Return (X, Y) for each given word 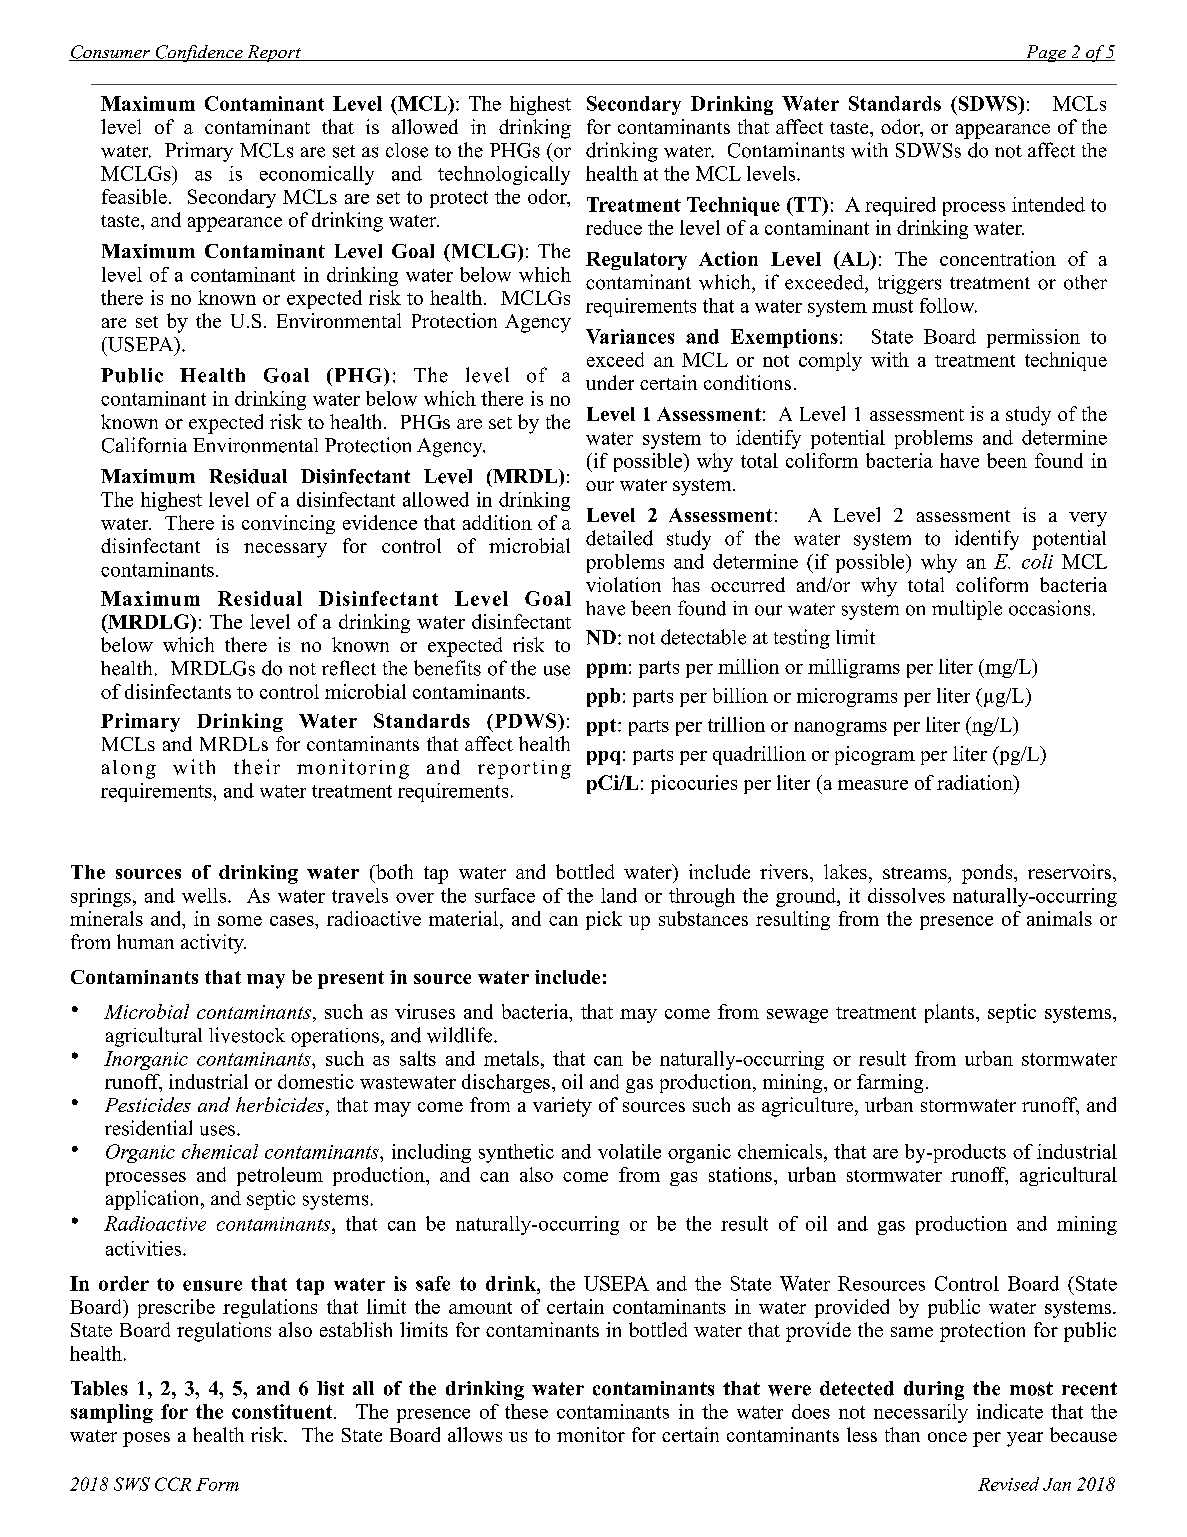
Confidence (199, 53)
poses (146, 1439)
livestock (247, 1035)
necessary (285, 550)
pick (604, 920)
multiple (967, 610)
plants (949, 1013)
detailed (619, 538)
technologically (504, 175)
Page (1045, 53)
